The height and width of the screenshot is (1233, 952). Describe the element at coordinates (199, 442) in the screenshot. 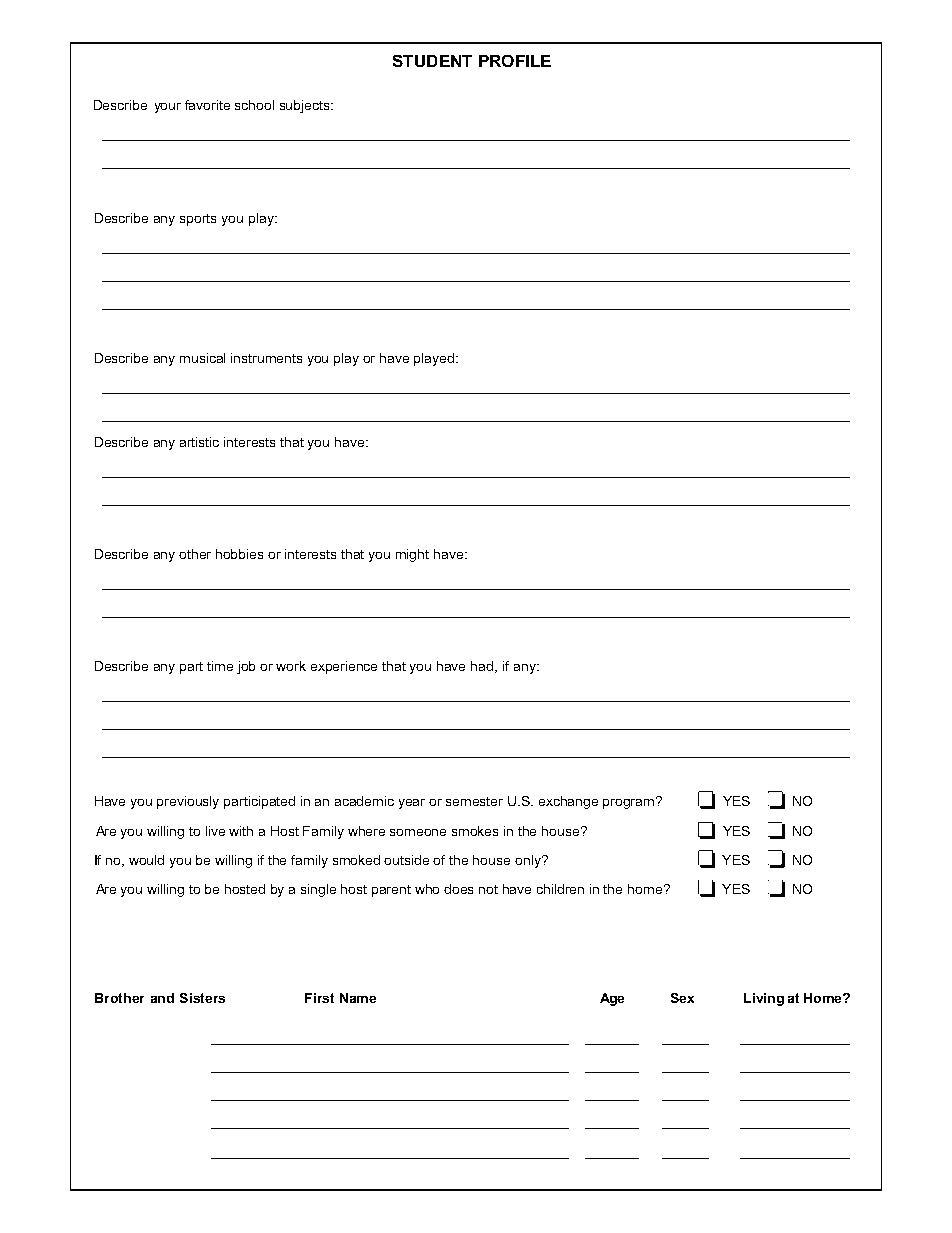

I see `artistic` at that location.
